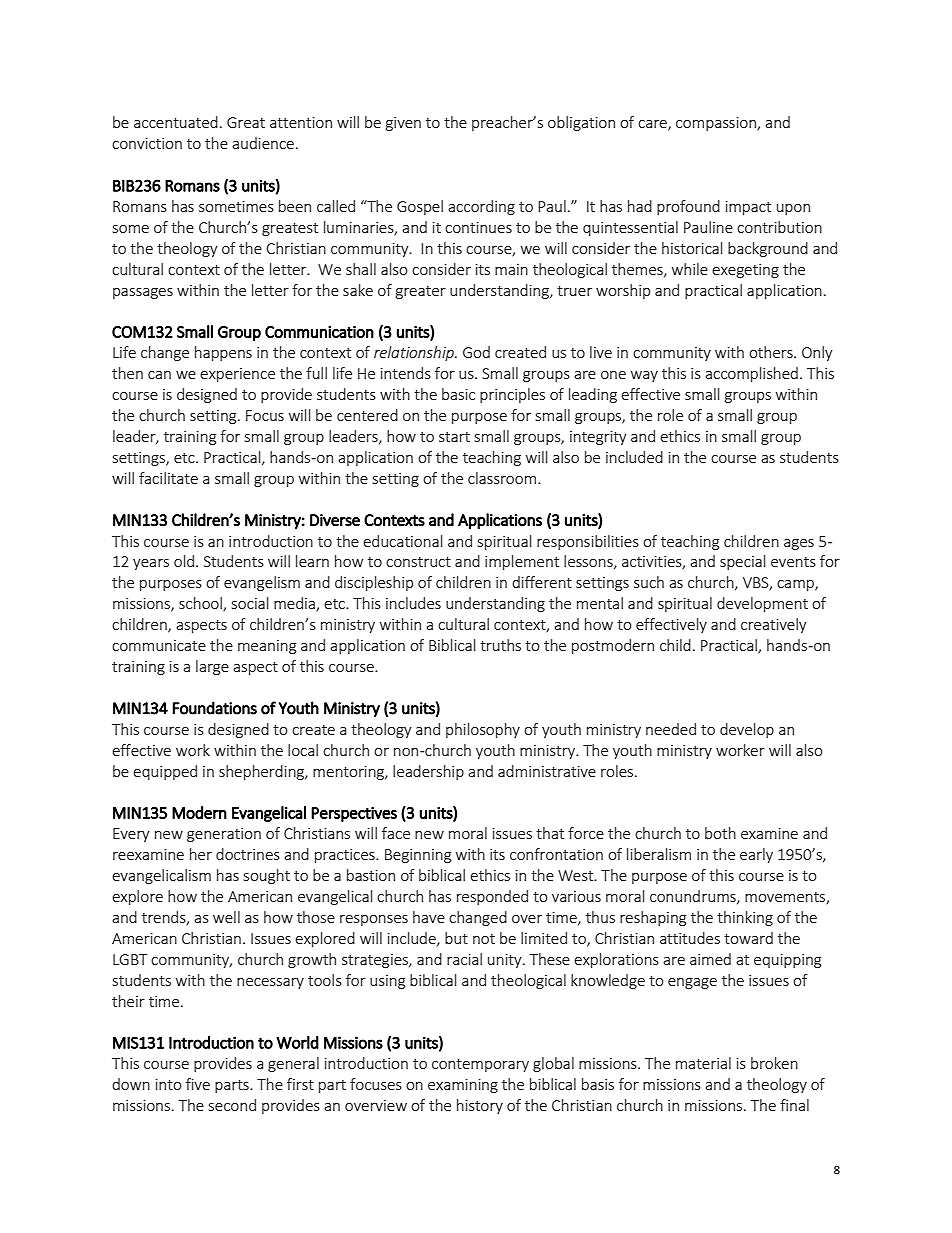 The image size is (952, 1233). What do you see at coordinates (176, 122) in the document?
I see `accentuated` at bounding box center [176, 122].
